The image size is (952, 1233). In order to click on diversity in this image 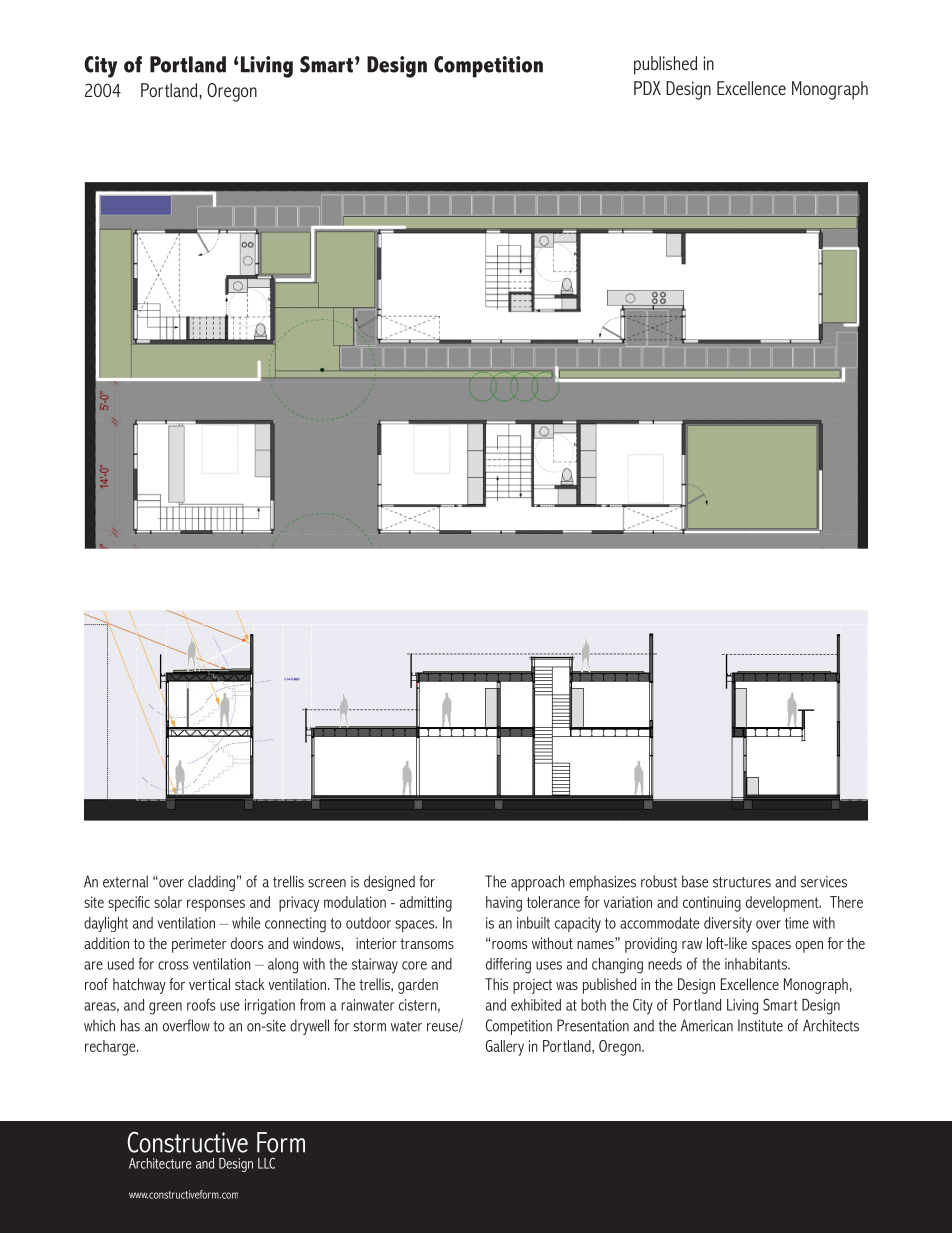, I will do `click(728, 925)`.
